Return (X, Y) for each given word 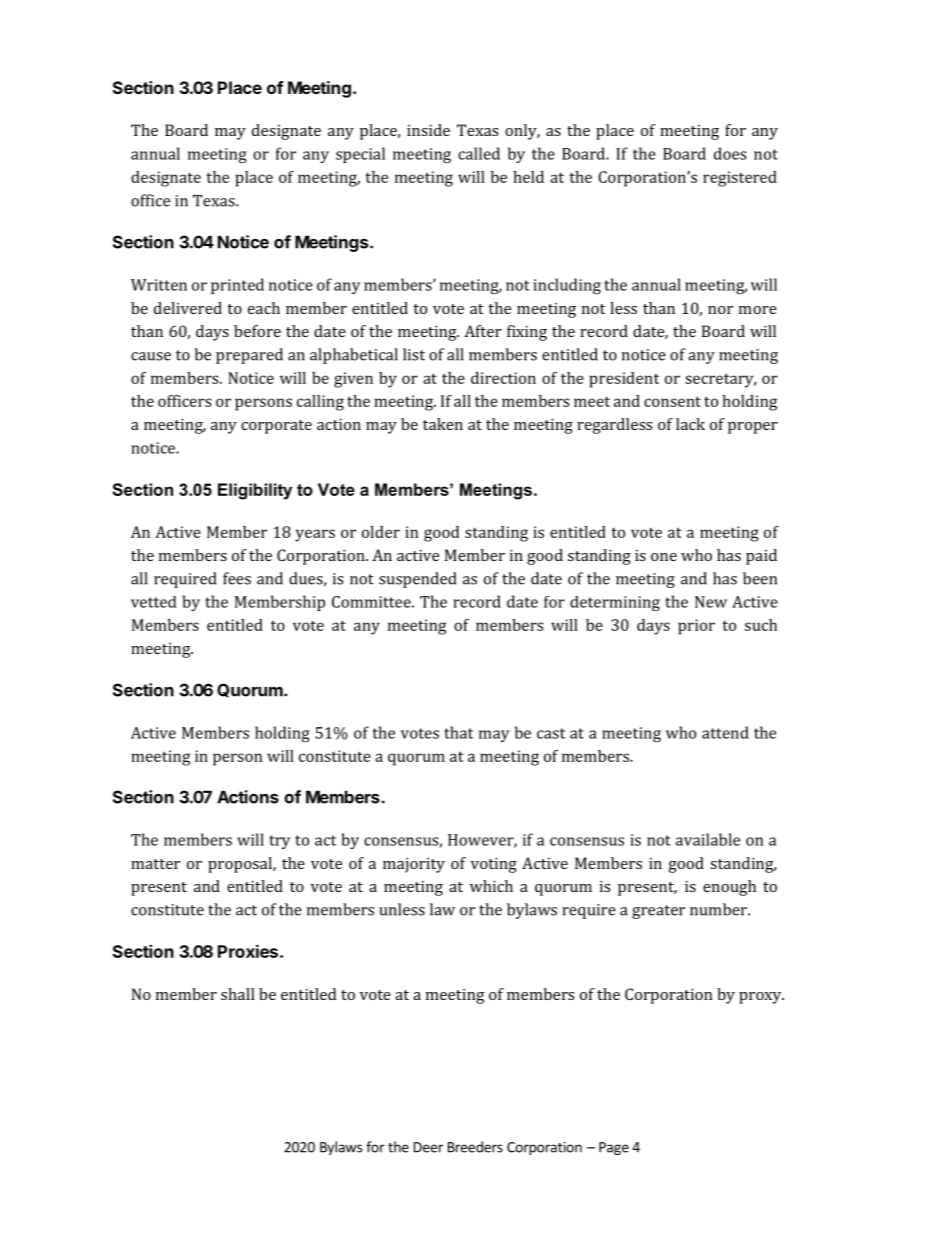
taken (443, 424)
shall (238, 994)
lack (690, 424)
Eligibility (255, 491)
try (279, 842)
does (730, 153)
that (458, 732)
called (479, 153)
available (708, 839)
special (360, 155)
